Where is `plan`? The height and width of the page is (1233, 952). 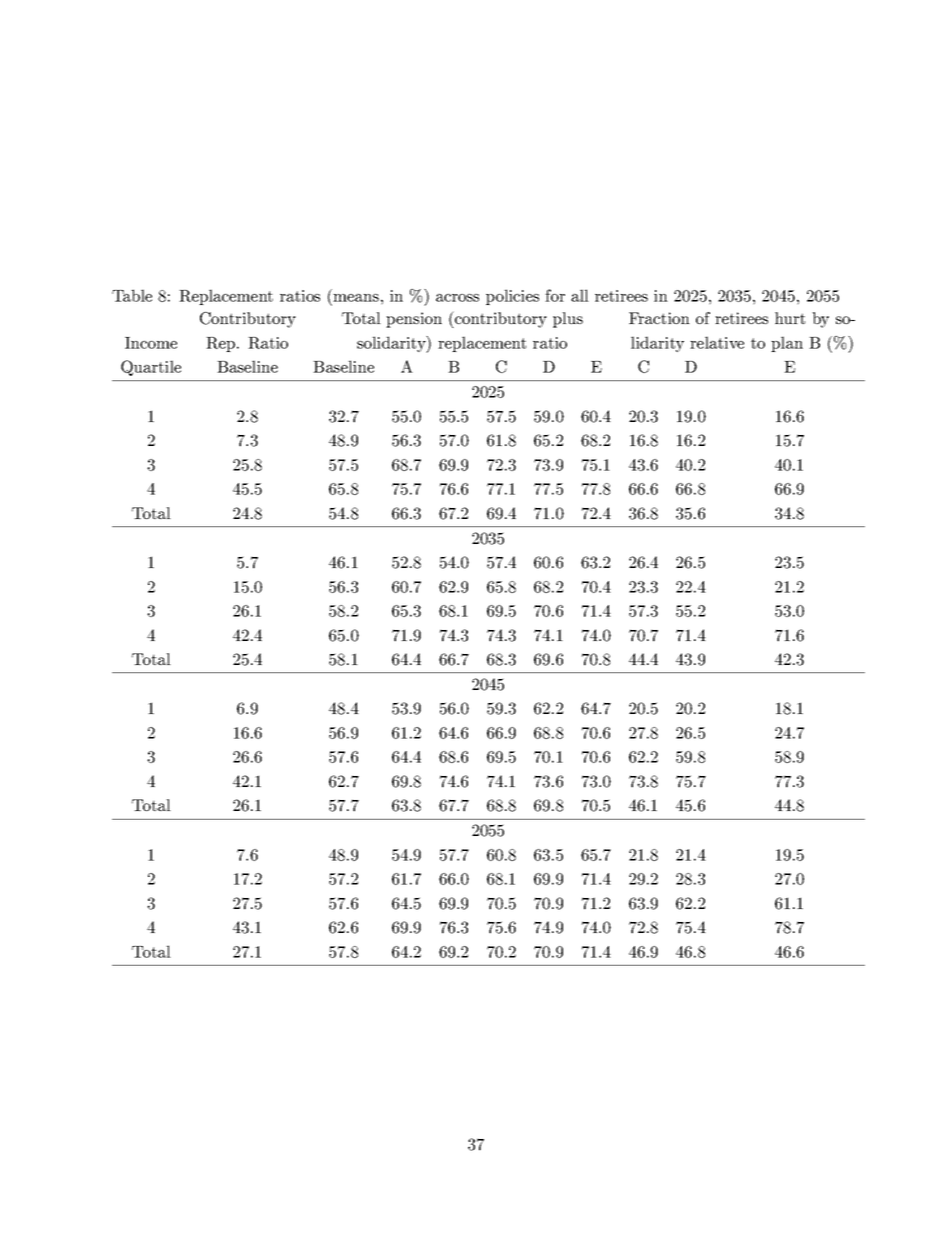 plan is located at coordinates (787, 344).
